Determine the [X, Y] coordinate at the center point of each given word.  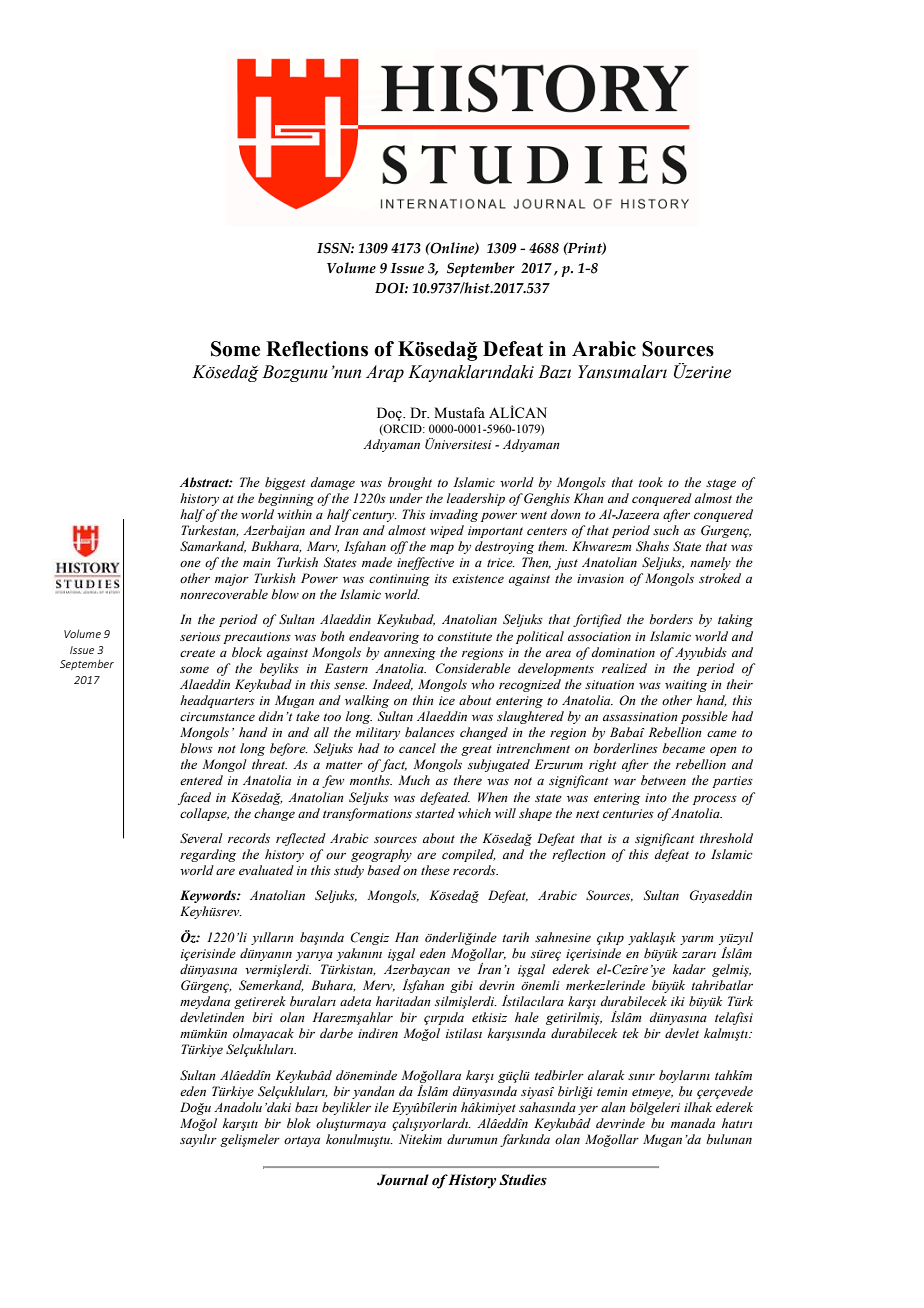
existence [478, 579]
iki [678, 1001]
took [651, 482]
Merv [379, 986]
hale [527, 1017]
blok [299, 1123]
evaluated [266, 870]
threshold [726, 838]
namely [710, 563]
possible [704, 717]
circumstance [217, 716]
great [476, 750]
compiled [469, 855]
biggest [285, 483]
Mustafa [459, 413]
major [232, 580]
